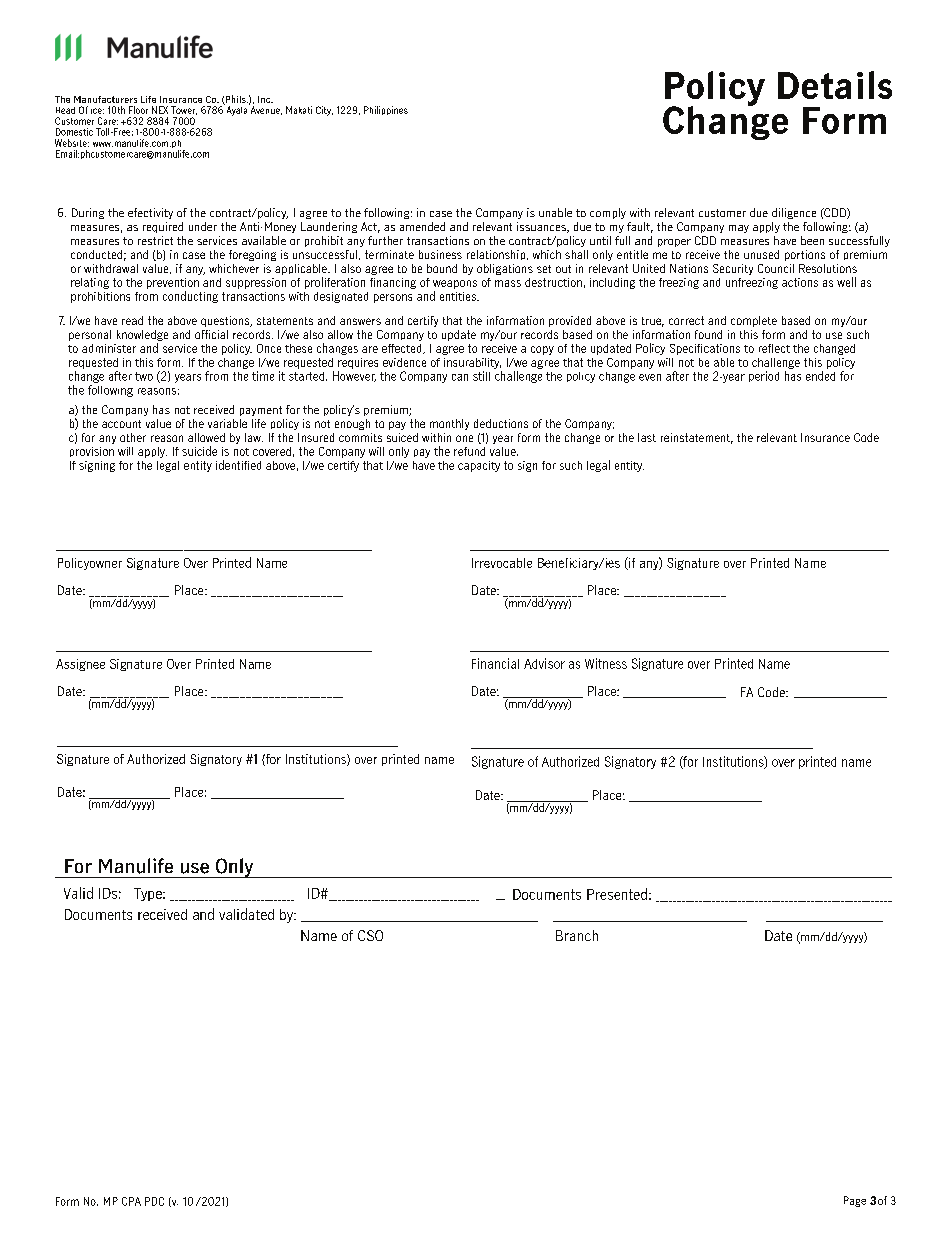 The height and width of the document is (1233, 952). Describe the element at coordinates (647, 437) in the document. I see `last` at that location.
